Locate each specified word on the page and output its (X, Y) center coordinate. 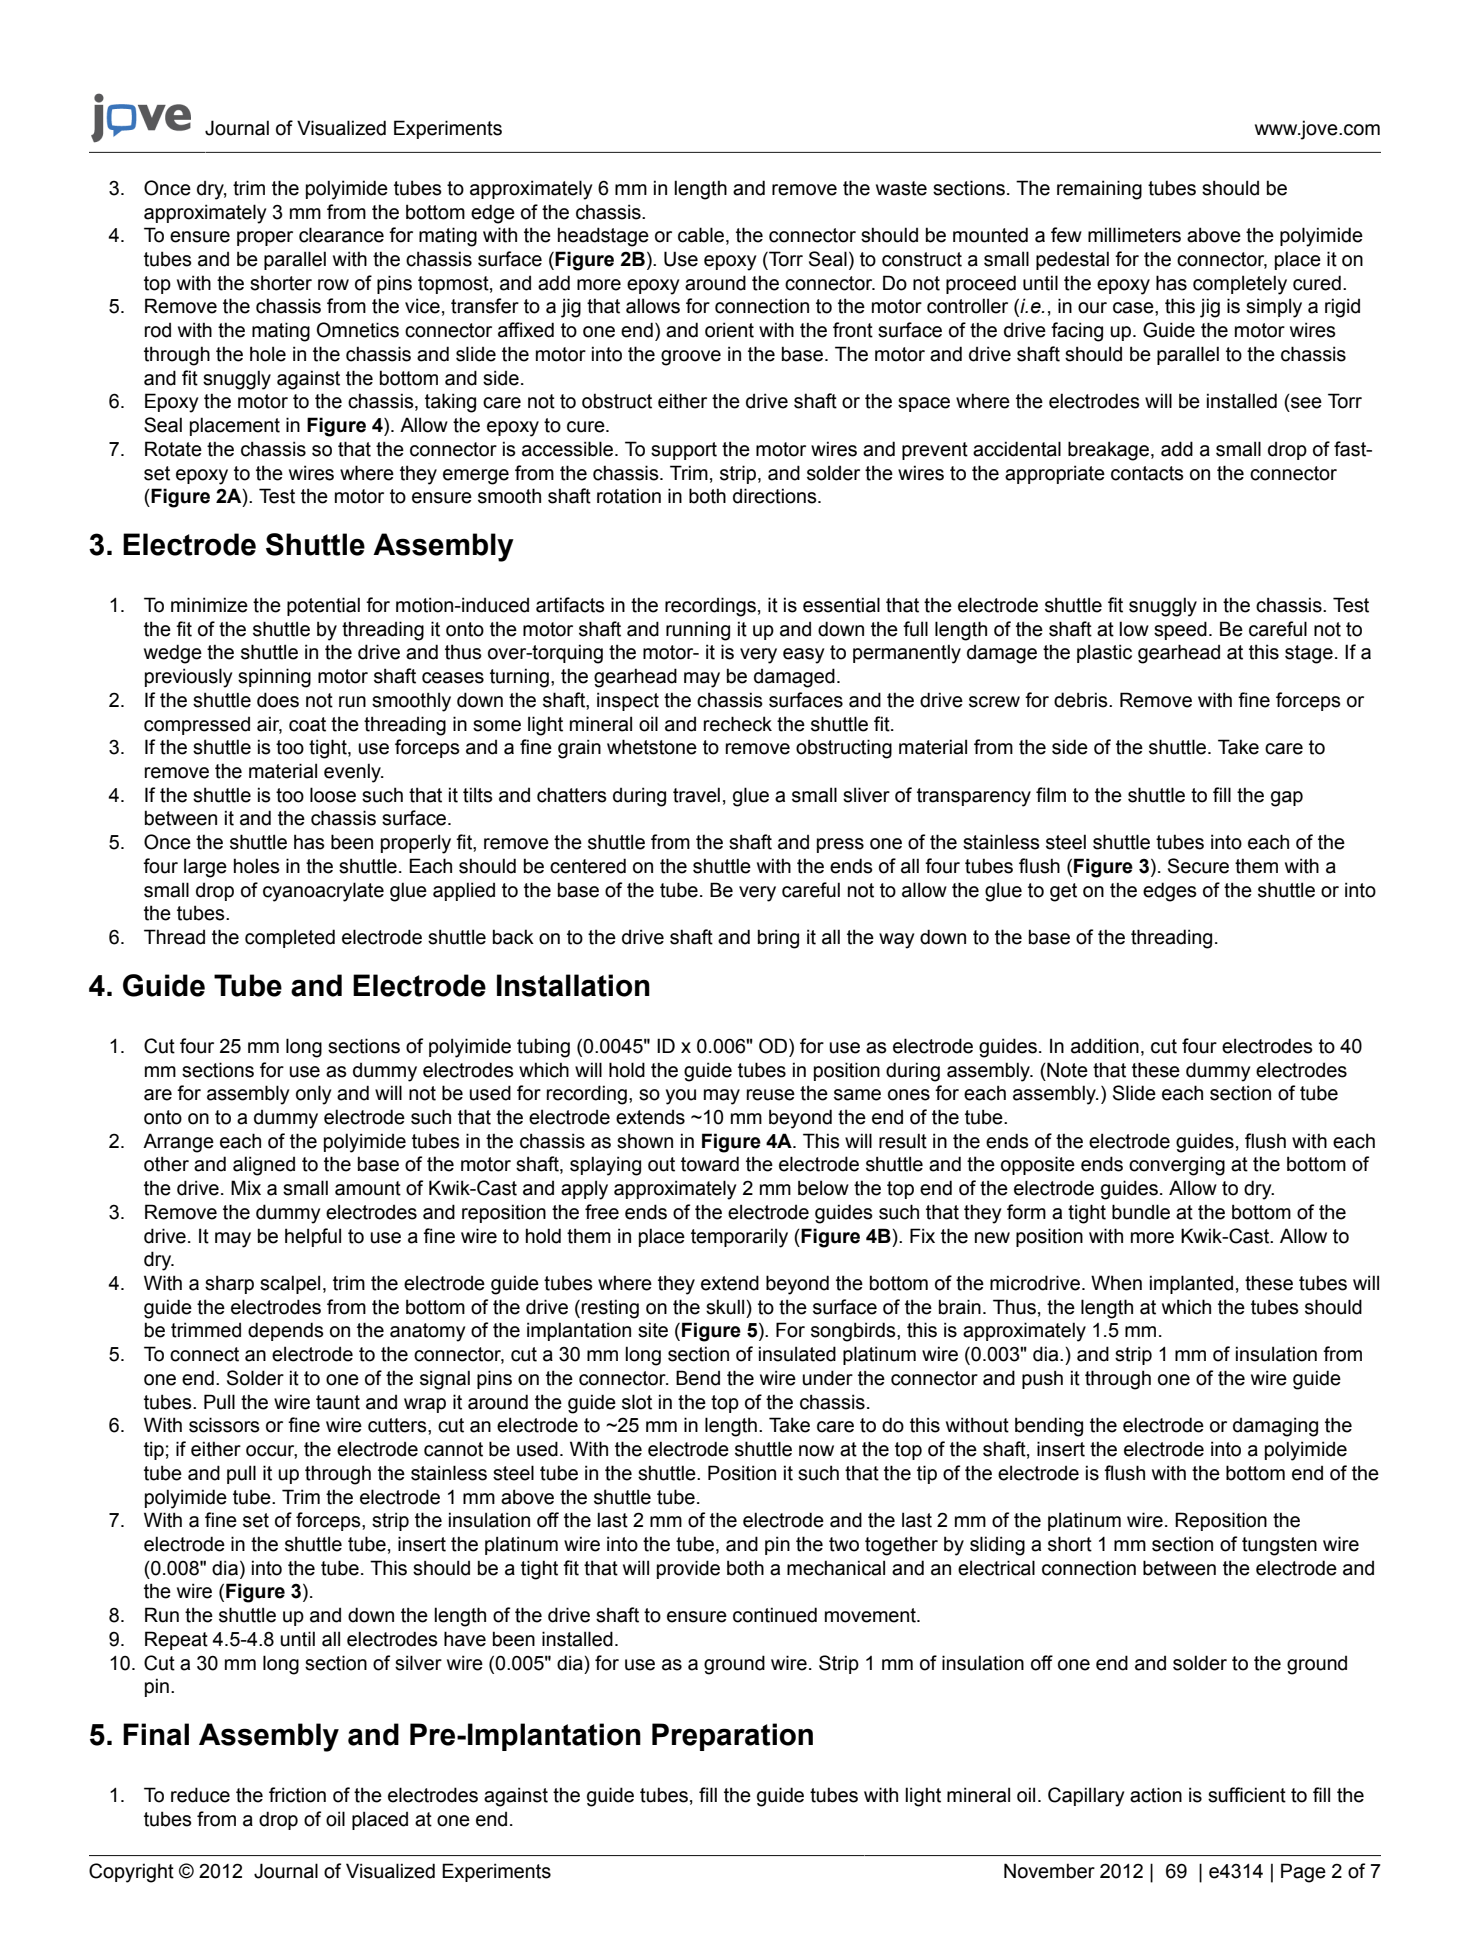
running (698, 631)
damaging (1275, 1427)
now (816, 1451)
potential (323, 606)
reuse (771, 1095)
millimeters (1134, 235)
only (313, 1095)
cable (702, 236)
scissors (224, 1425)
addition (1105, 1046)
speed (1180, 630)
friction (297, 1795)
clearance (341, 235)
